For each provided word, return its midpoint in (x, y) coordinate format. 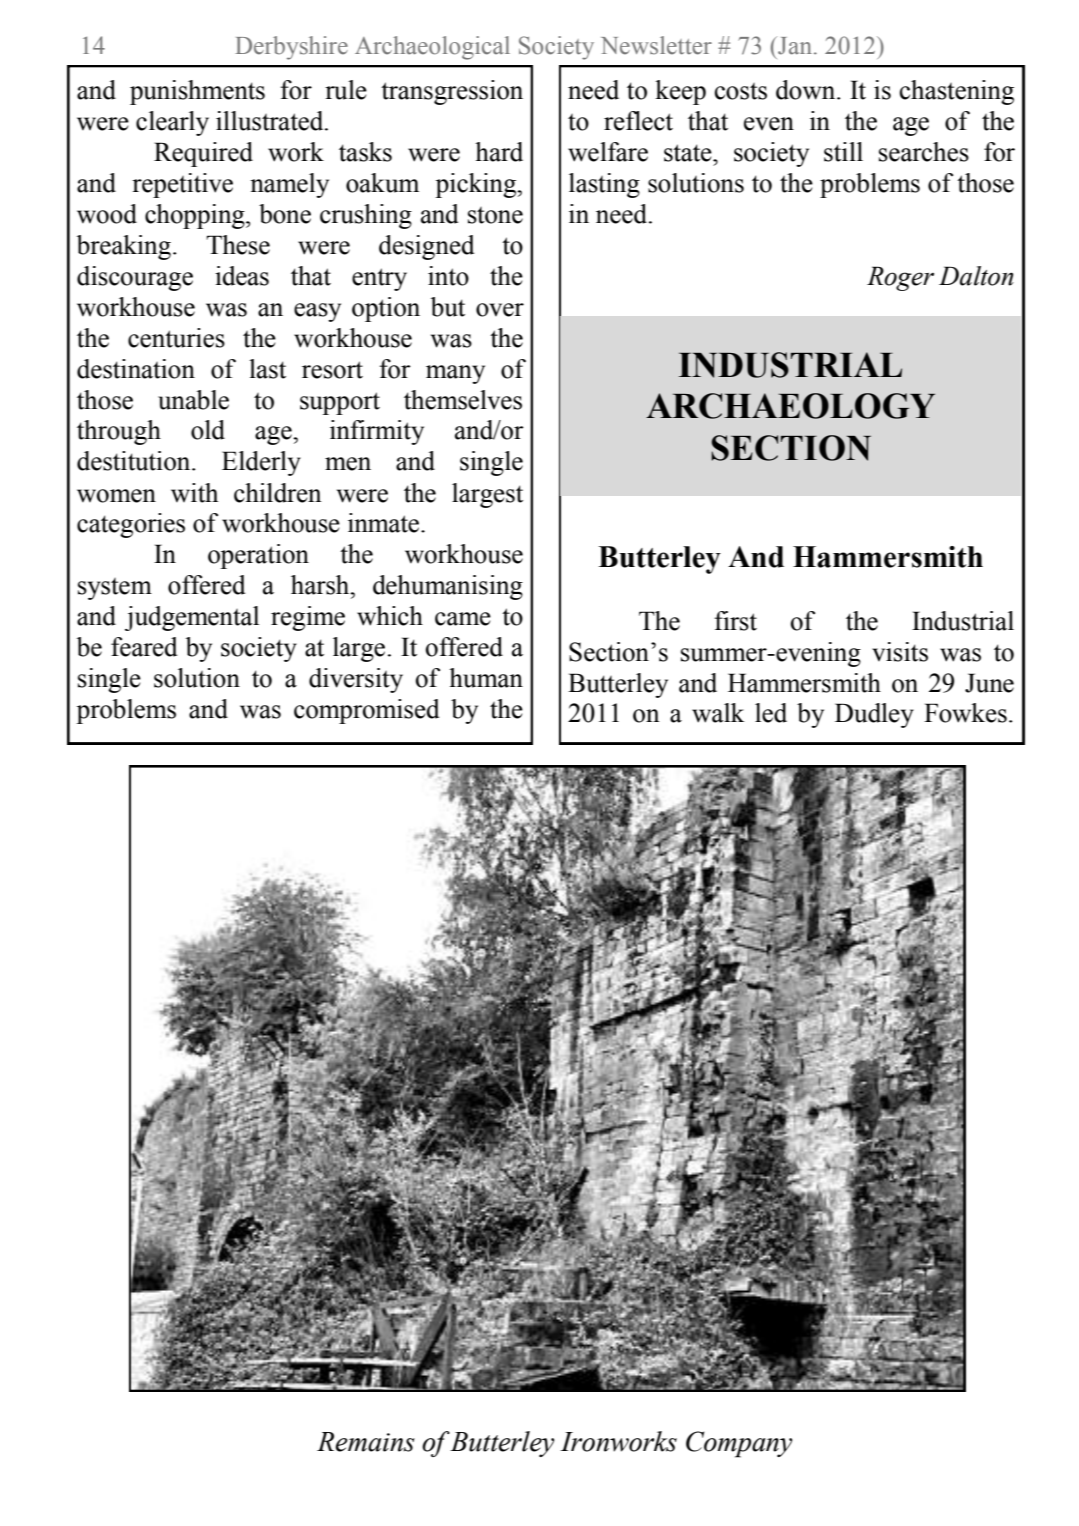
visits (900, 652)
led (771, 713)
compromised (367, 711)
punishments (197, 92)
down (807, 90)
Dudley (874, 715)
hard (499, 152)
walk (718, 713)
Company (739, 1444)
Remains (366, 1442)
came (463, 619)
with (194, 493)
